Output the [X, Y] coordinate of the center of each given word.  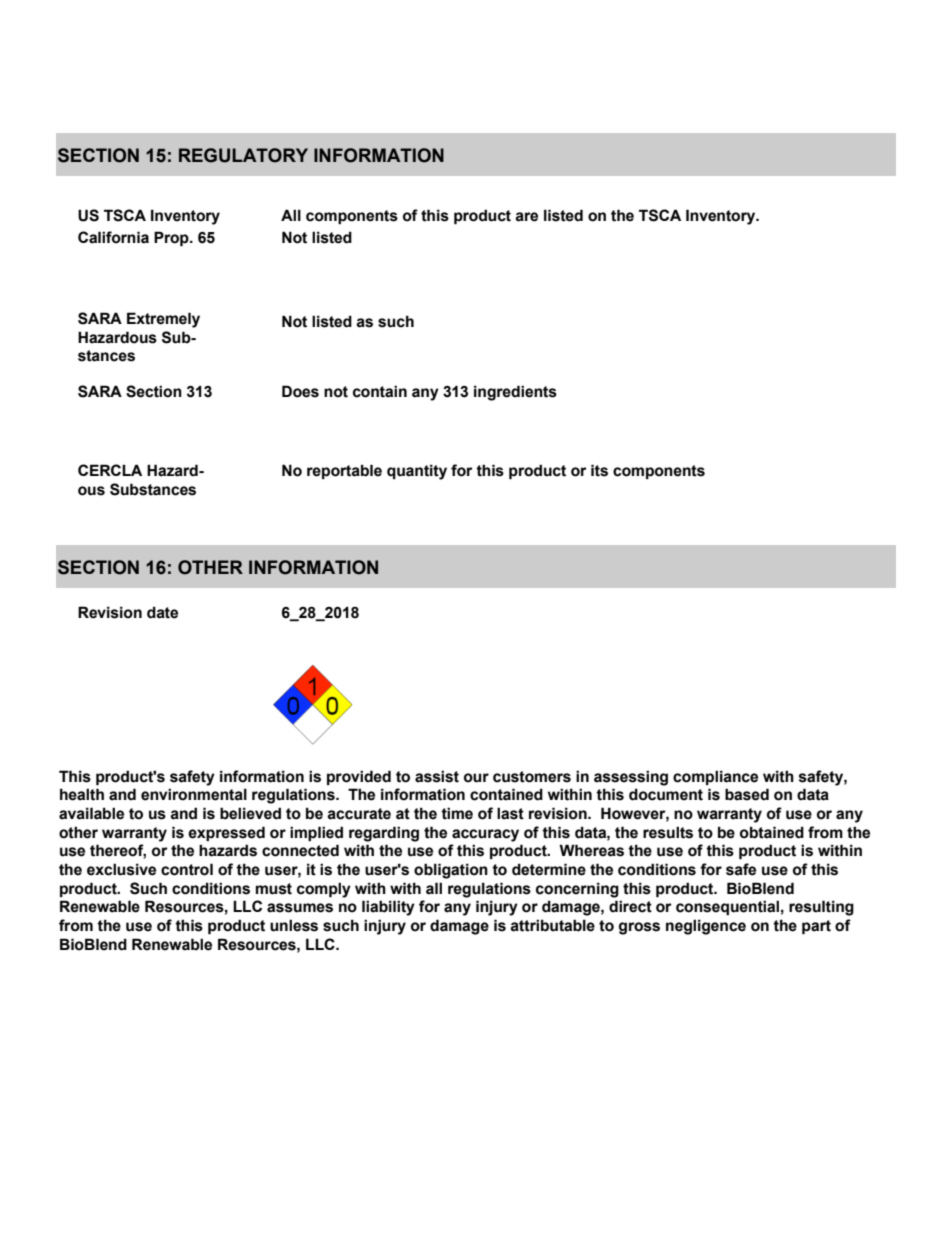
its [599, 470]
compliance [715, 777]
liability [388, 908]
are [526, 217]
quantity [417, 472]
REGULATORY [243, 155]
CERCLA [110, 470]
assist [437, 776]
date [162, 612]
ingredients [515, 393]
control [187, 869]
